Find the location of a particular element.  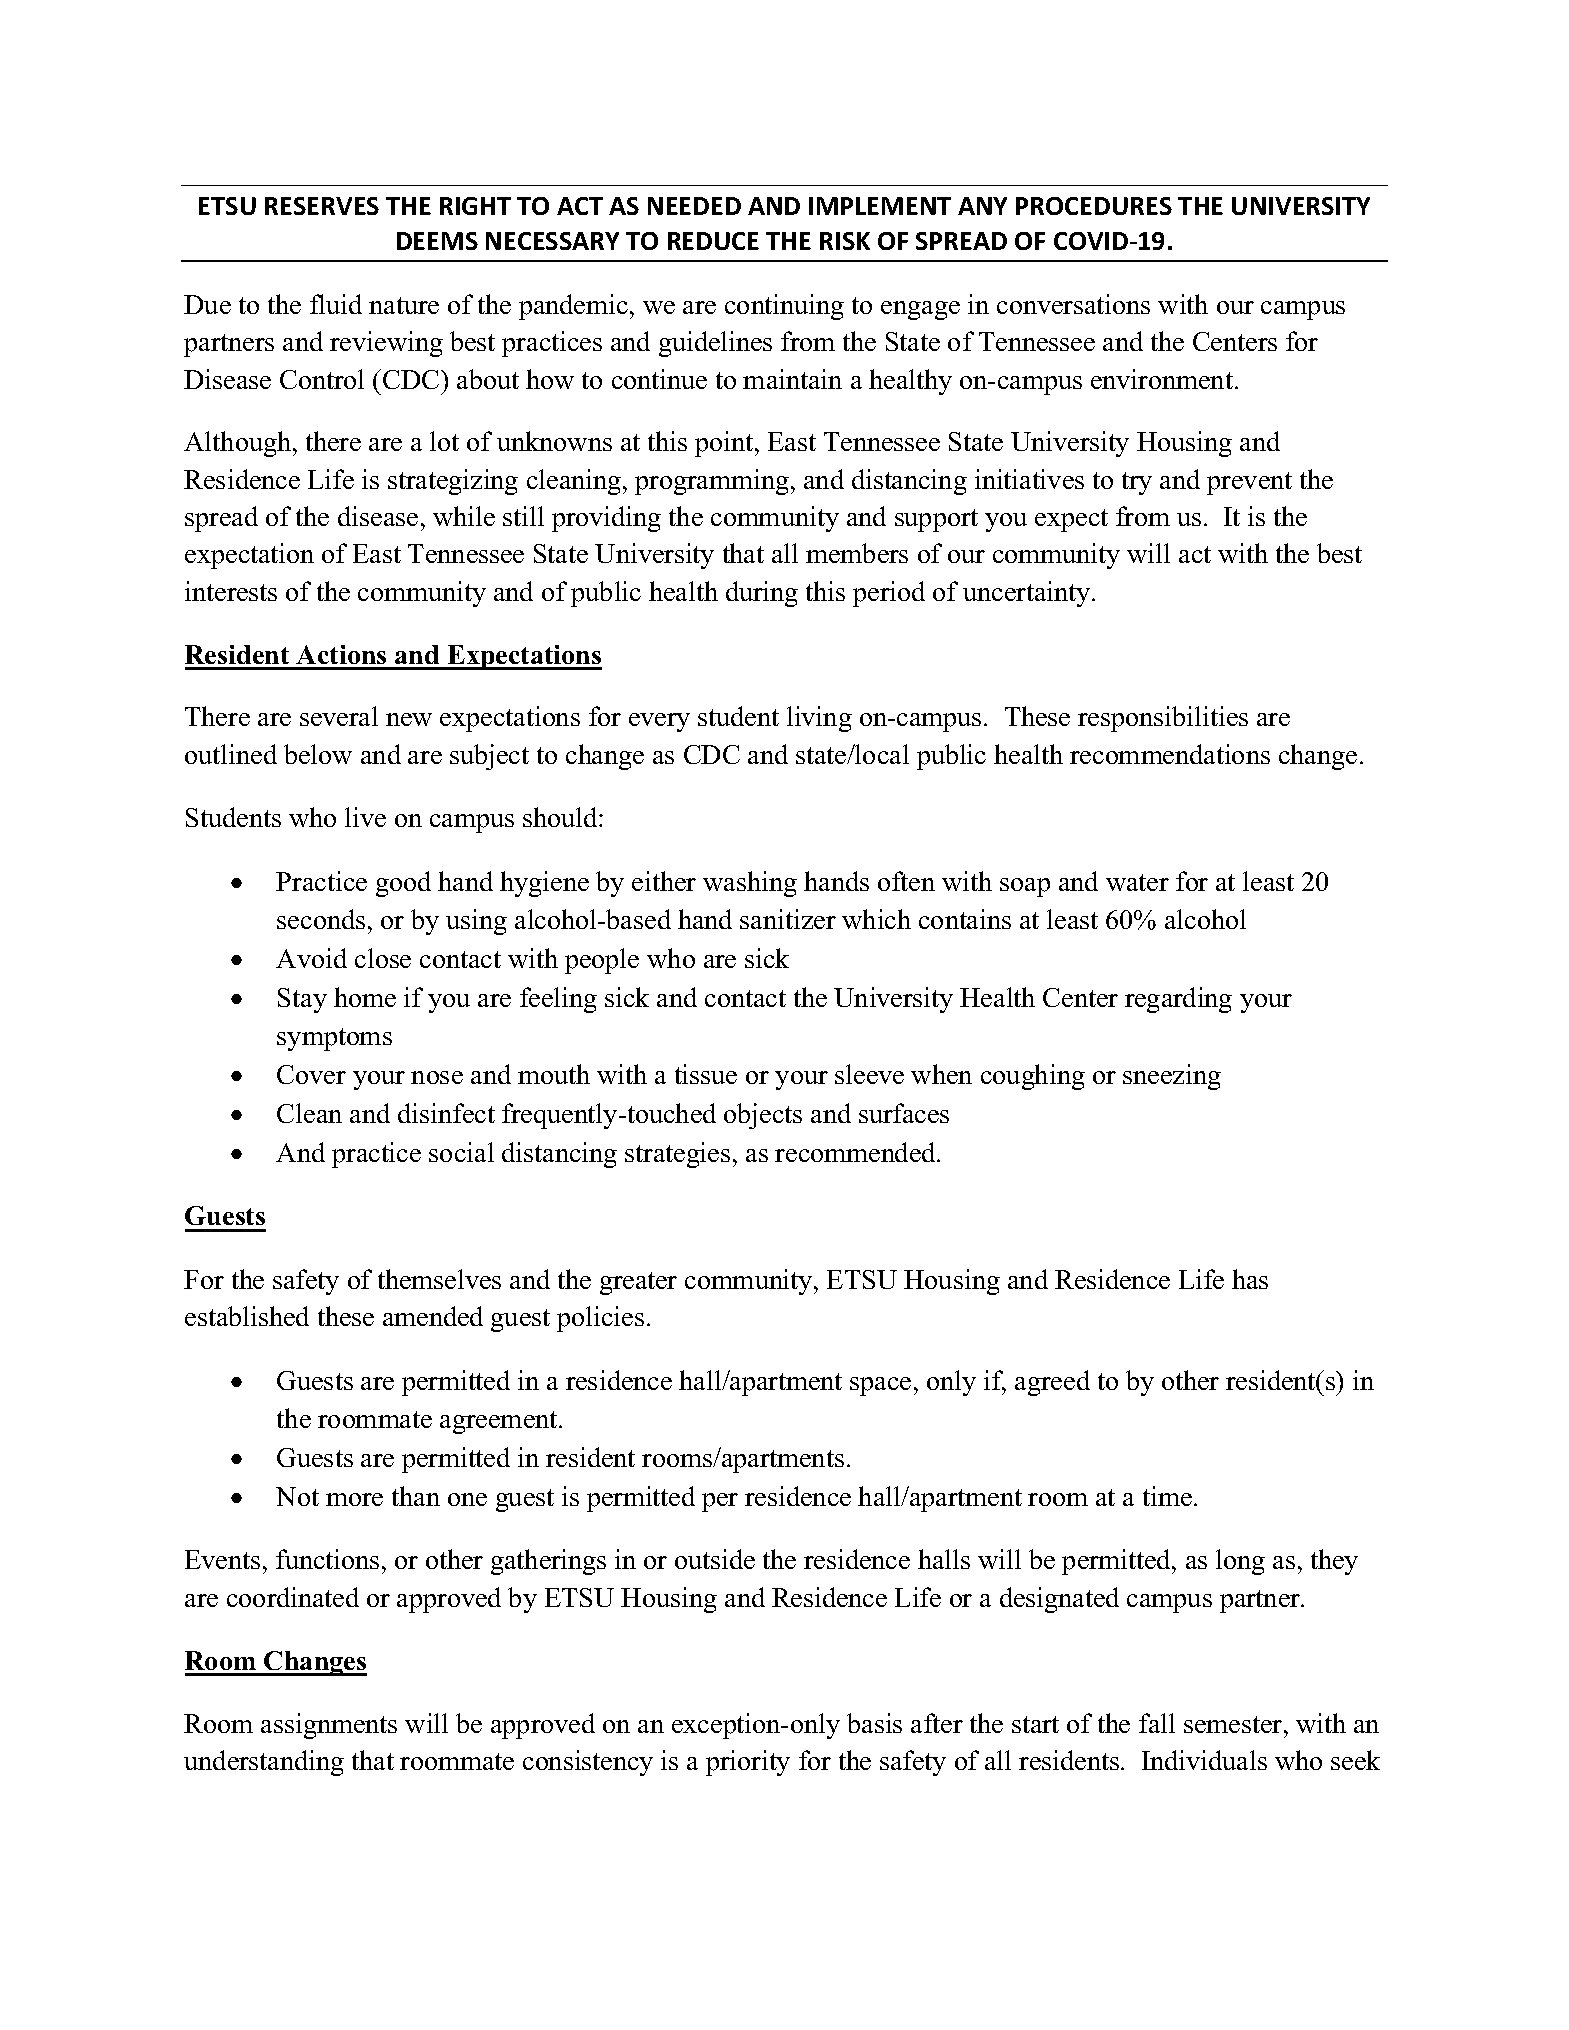

below is located at coordinates (318, 754).
